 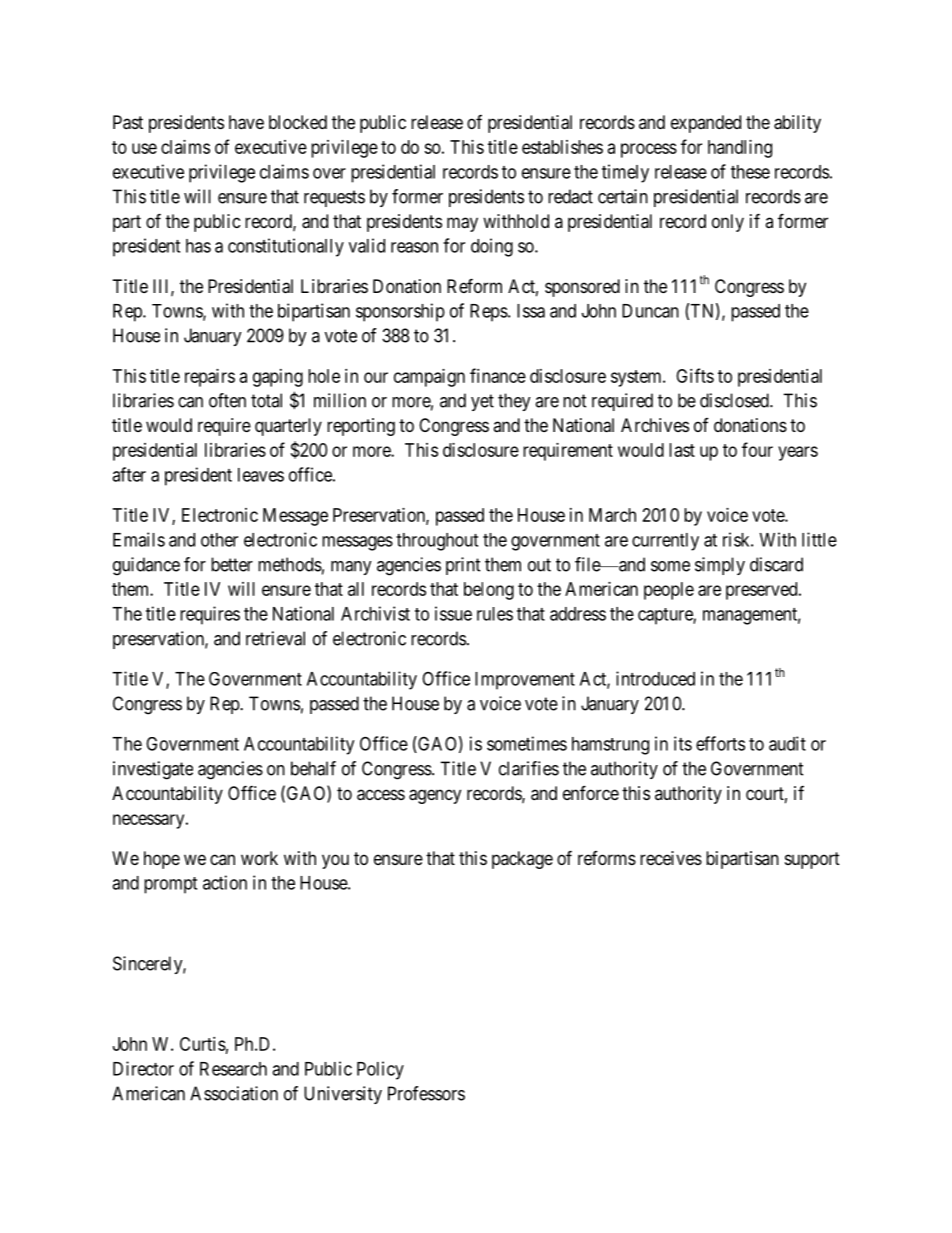 What do you see at coordinates (763, 591) in the screenshot?
I see `preserved` at bounding box center [763, 591].
